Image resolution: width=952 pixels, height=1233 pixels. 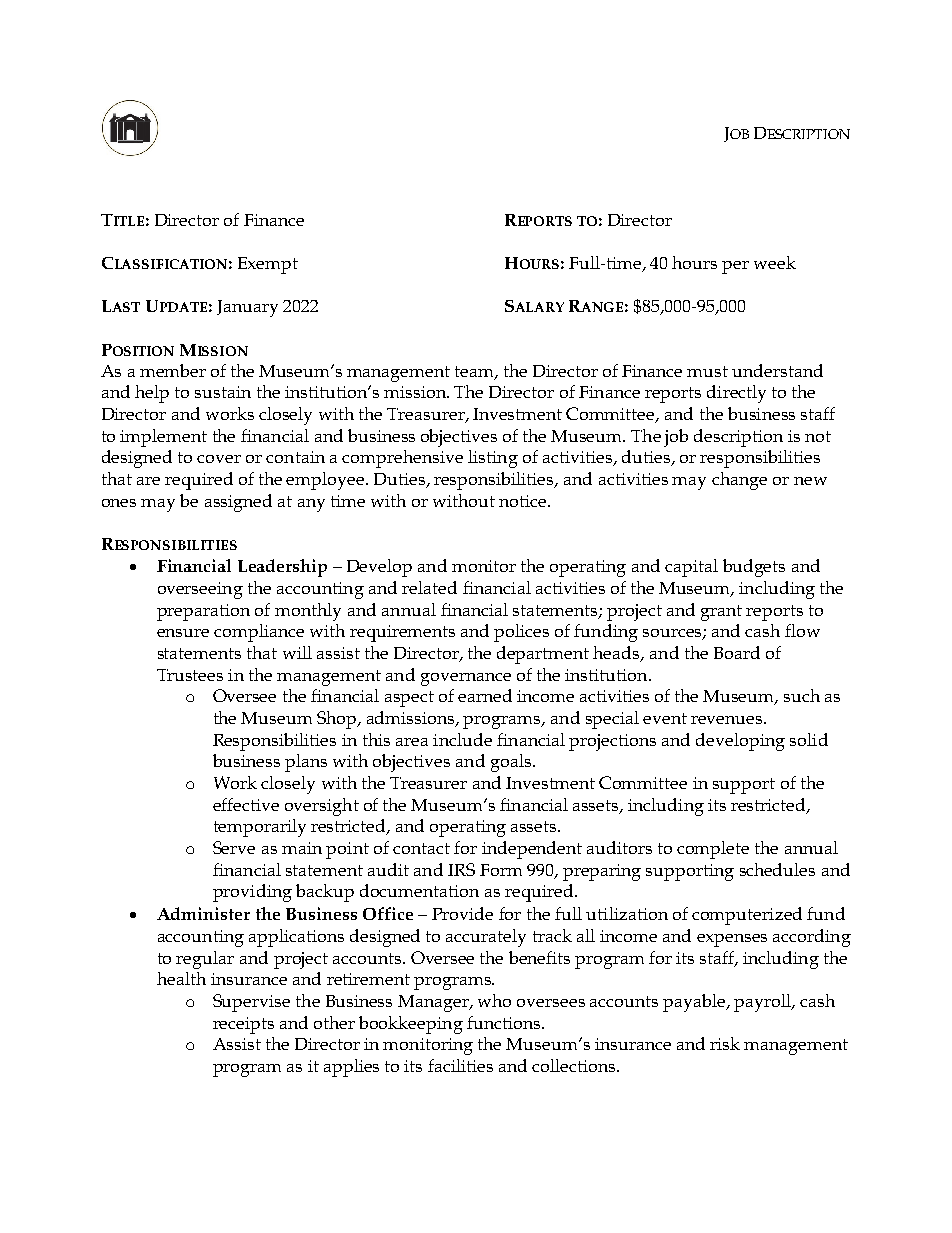 I want to click on complete, so click(x=713, y=850).
